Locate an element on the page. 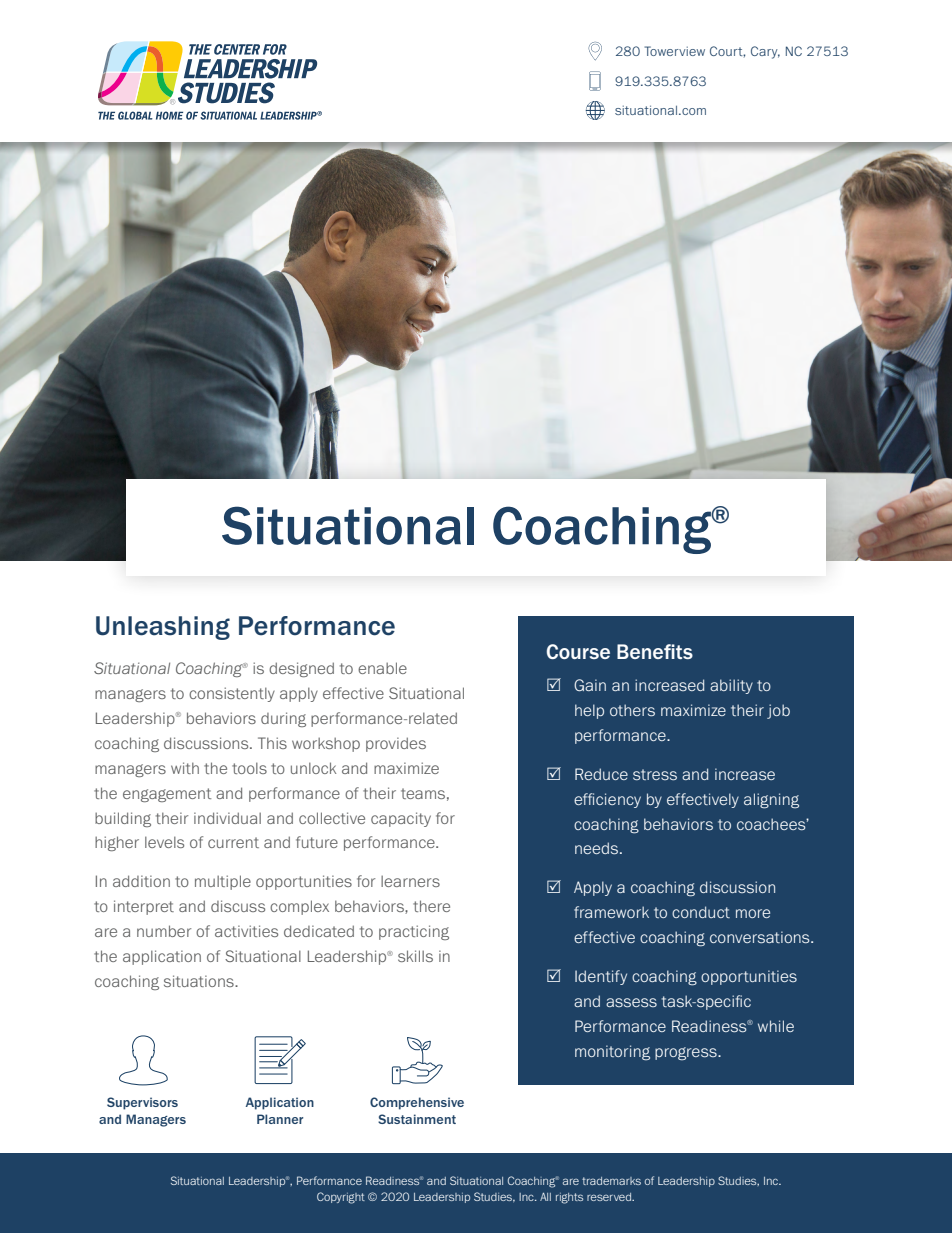 Image resolution: width=952 pixels, height=1233 pixels. Unleashing is located at coordinates (163, 628).
